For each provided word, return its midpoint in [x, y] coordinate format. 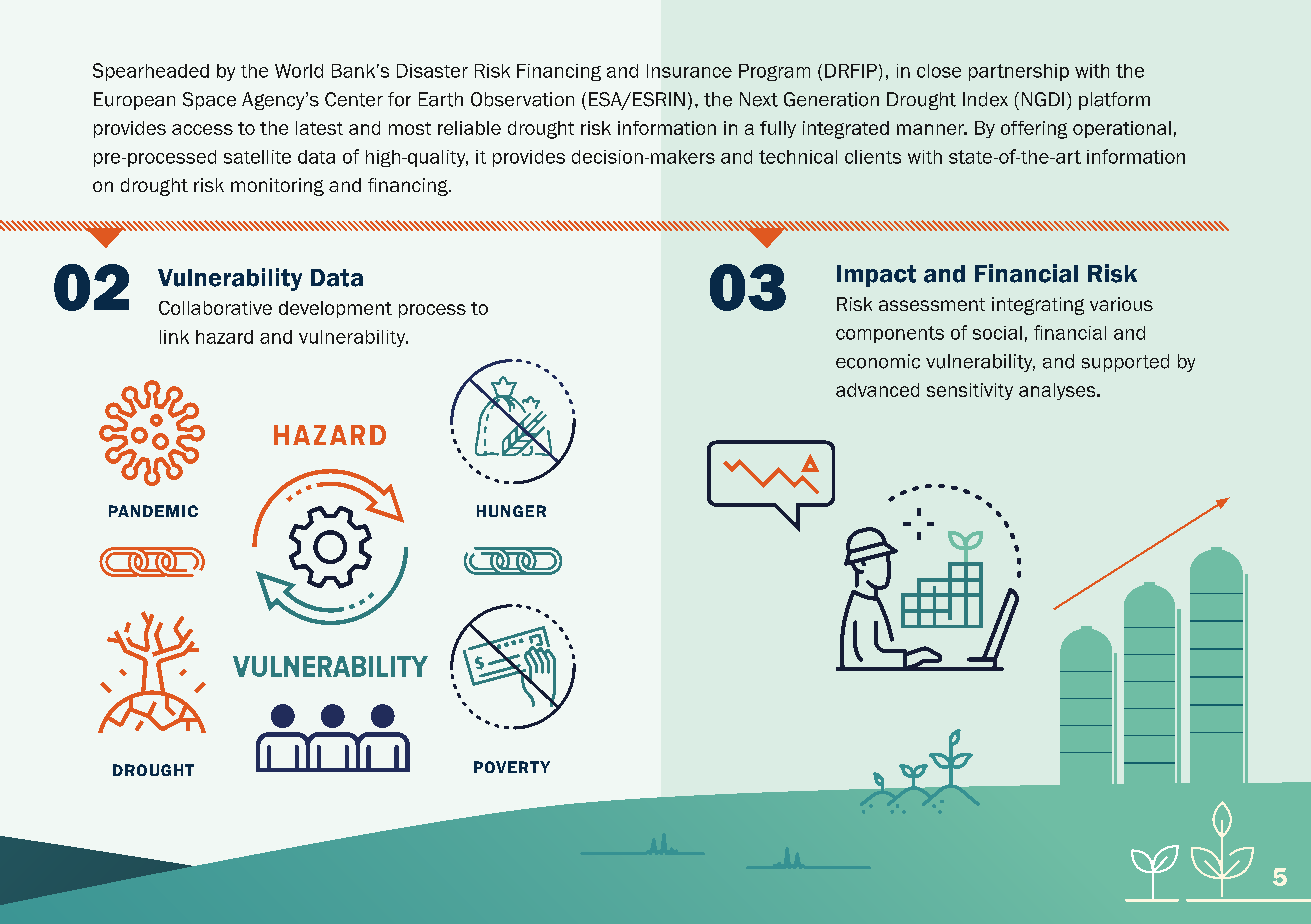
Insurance [689, 71]
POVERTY [512, 767]
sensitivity [970, 391]
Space [209, 101]
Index [985, 99]
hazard [224, 337]
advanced [877, 390]
